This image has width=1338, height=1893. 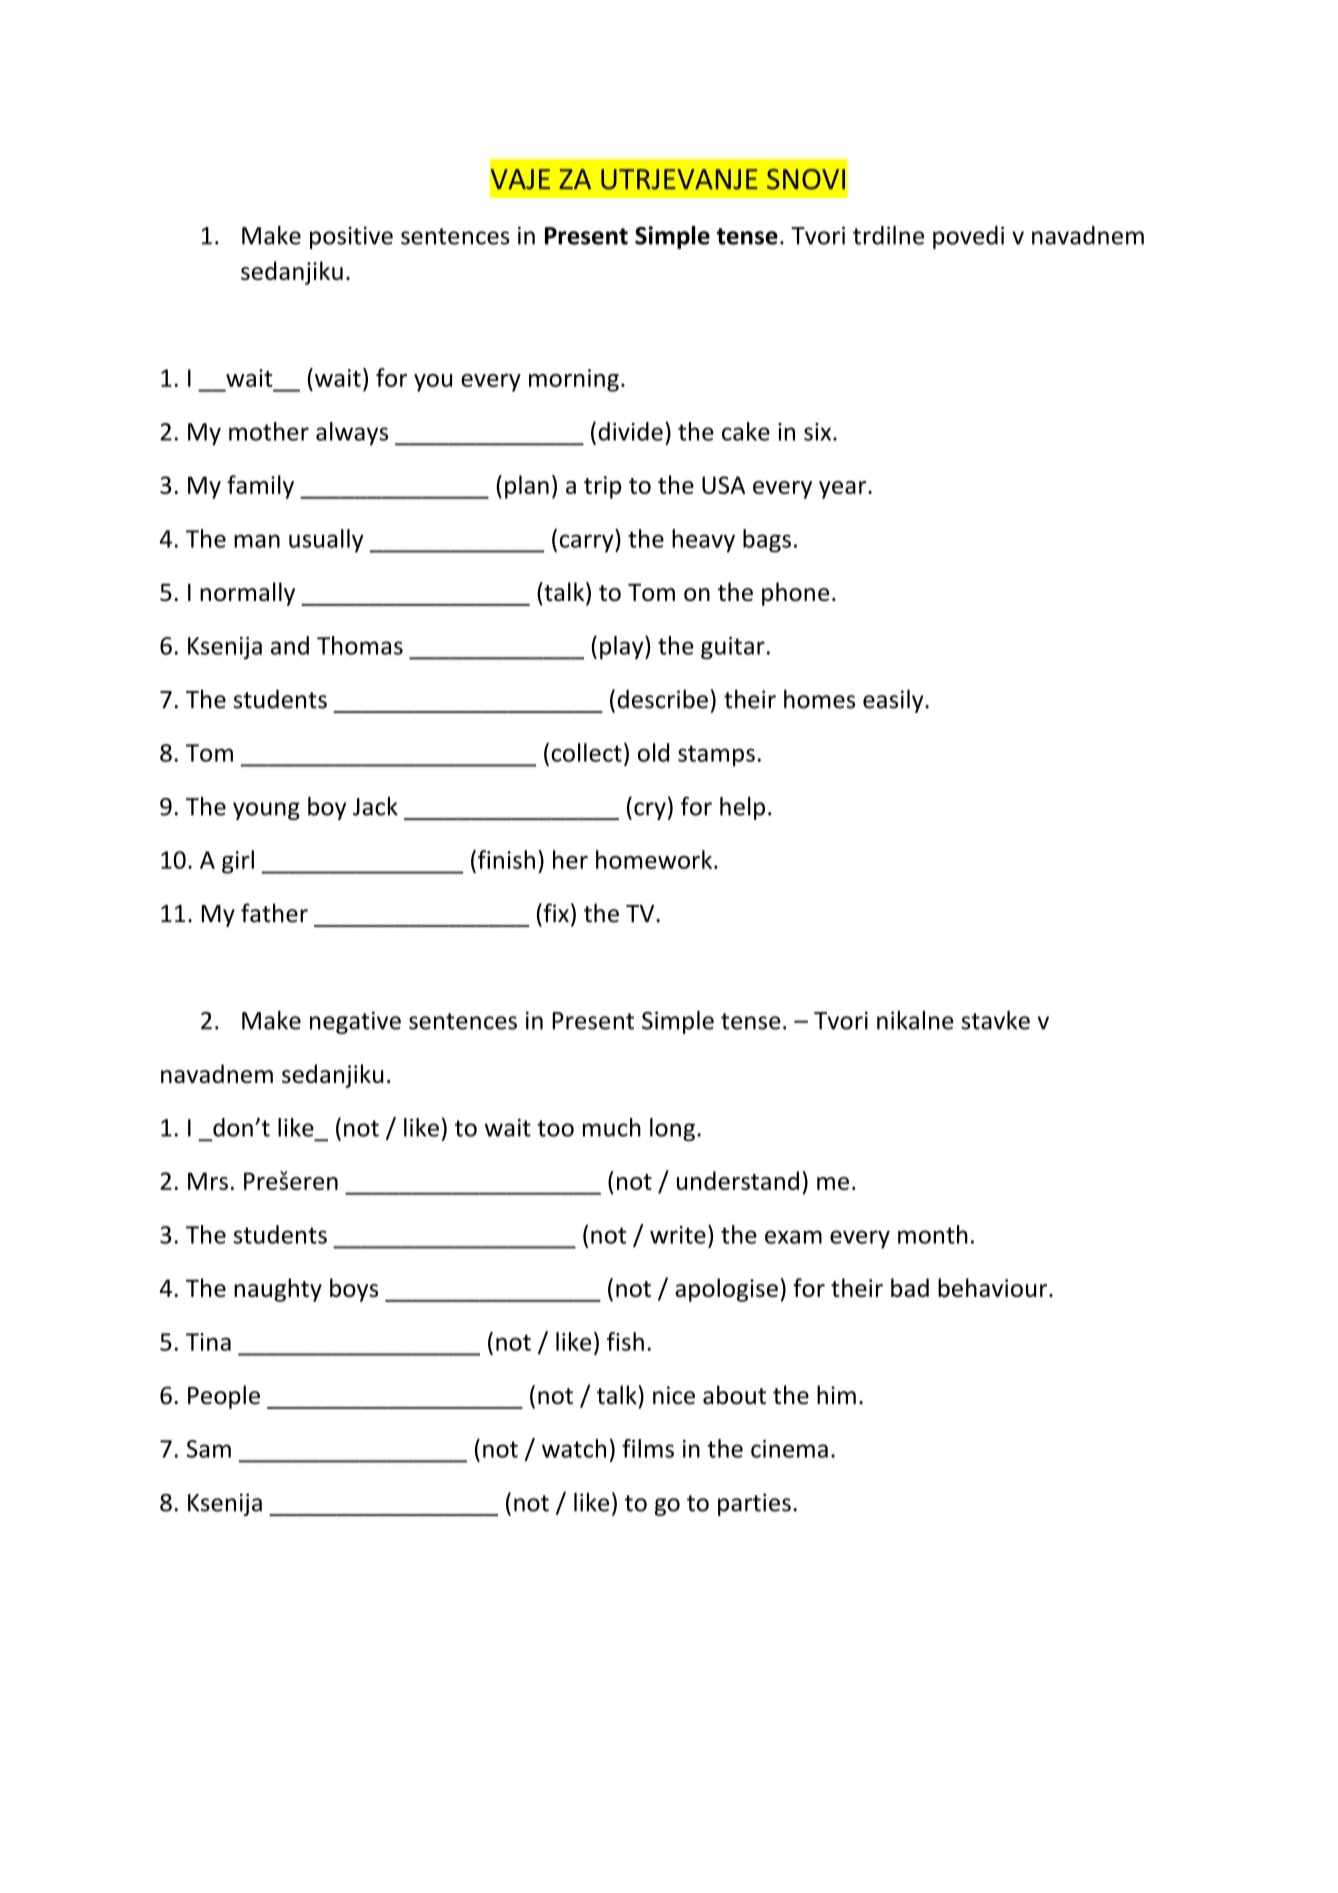 I want to click on carry, so click(x=588, y=543).
